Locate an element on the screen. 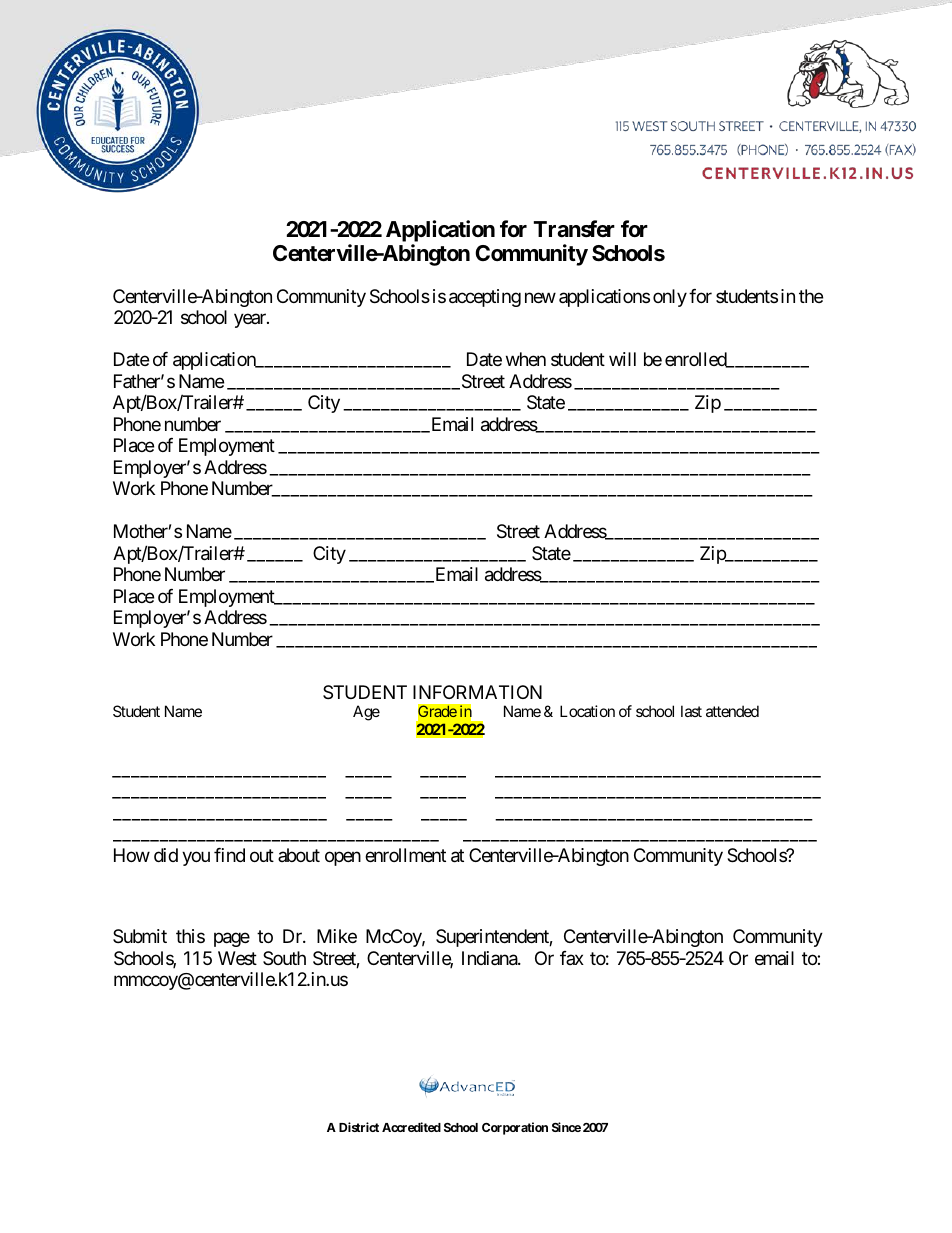  fax is located at coordinates (572, 958).
